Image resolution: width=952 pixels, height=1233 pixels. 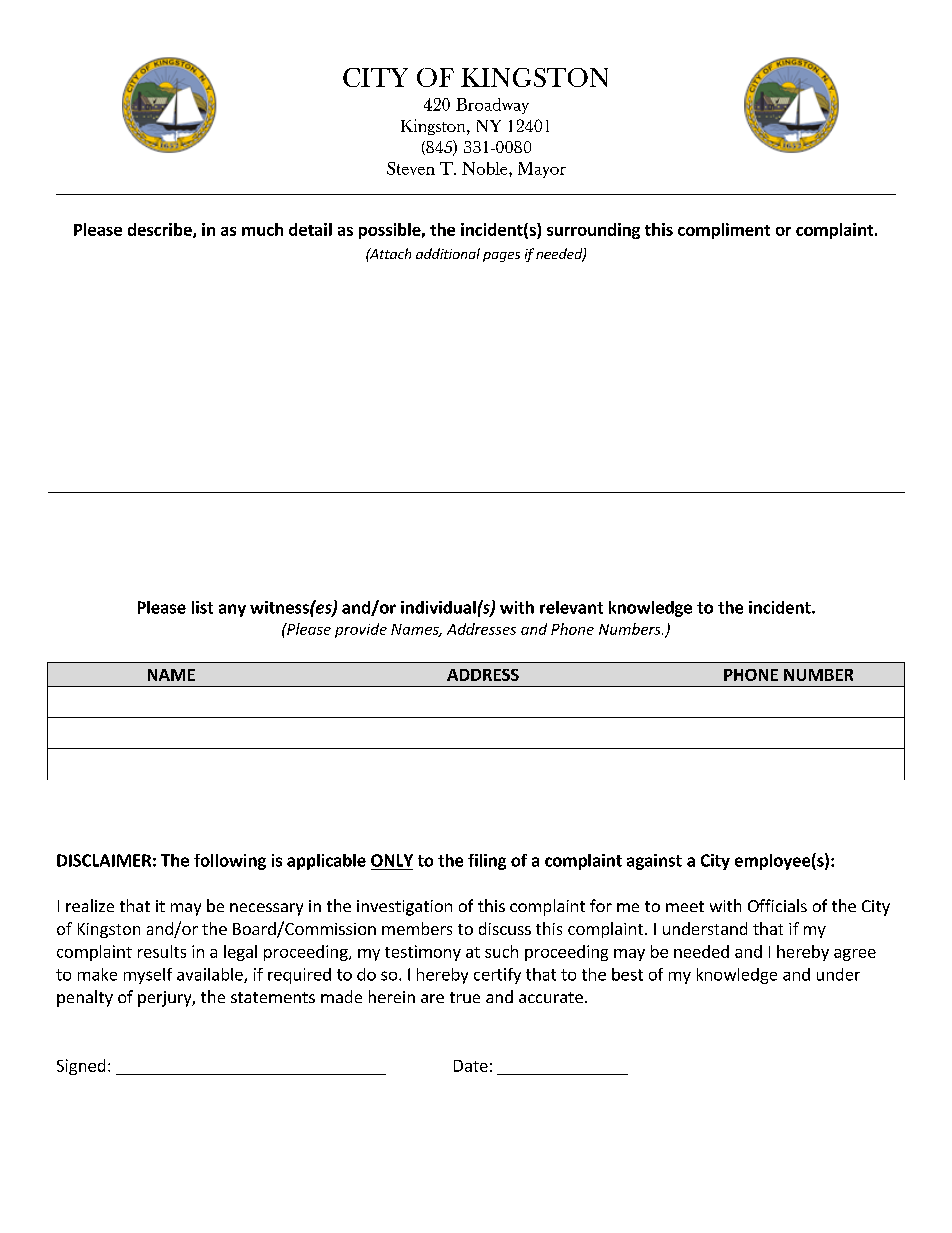 What do you see at coordinates (492, 106) in the screenshot?
I see `Broadway` at bounding box center [492, 106].
